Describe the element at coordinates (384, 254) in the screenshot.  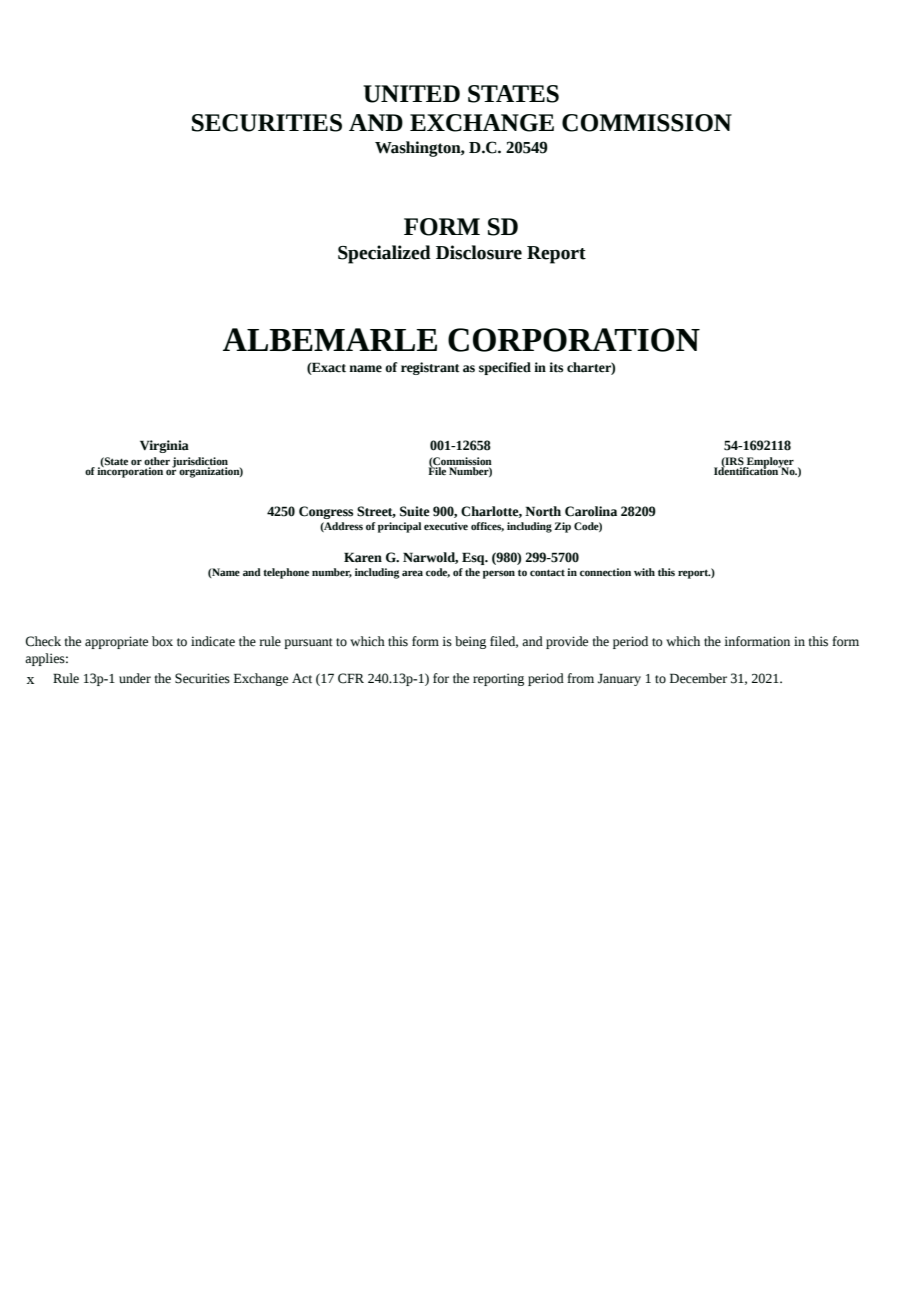
I see `Specialized` at that location.
